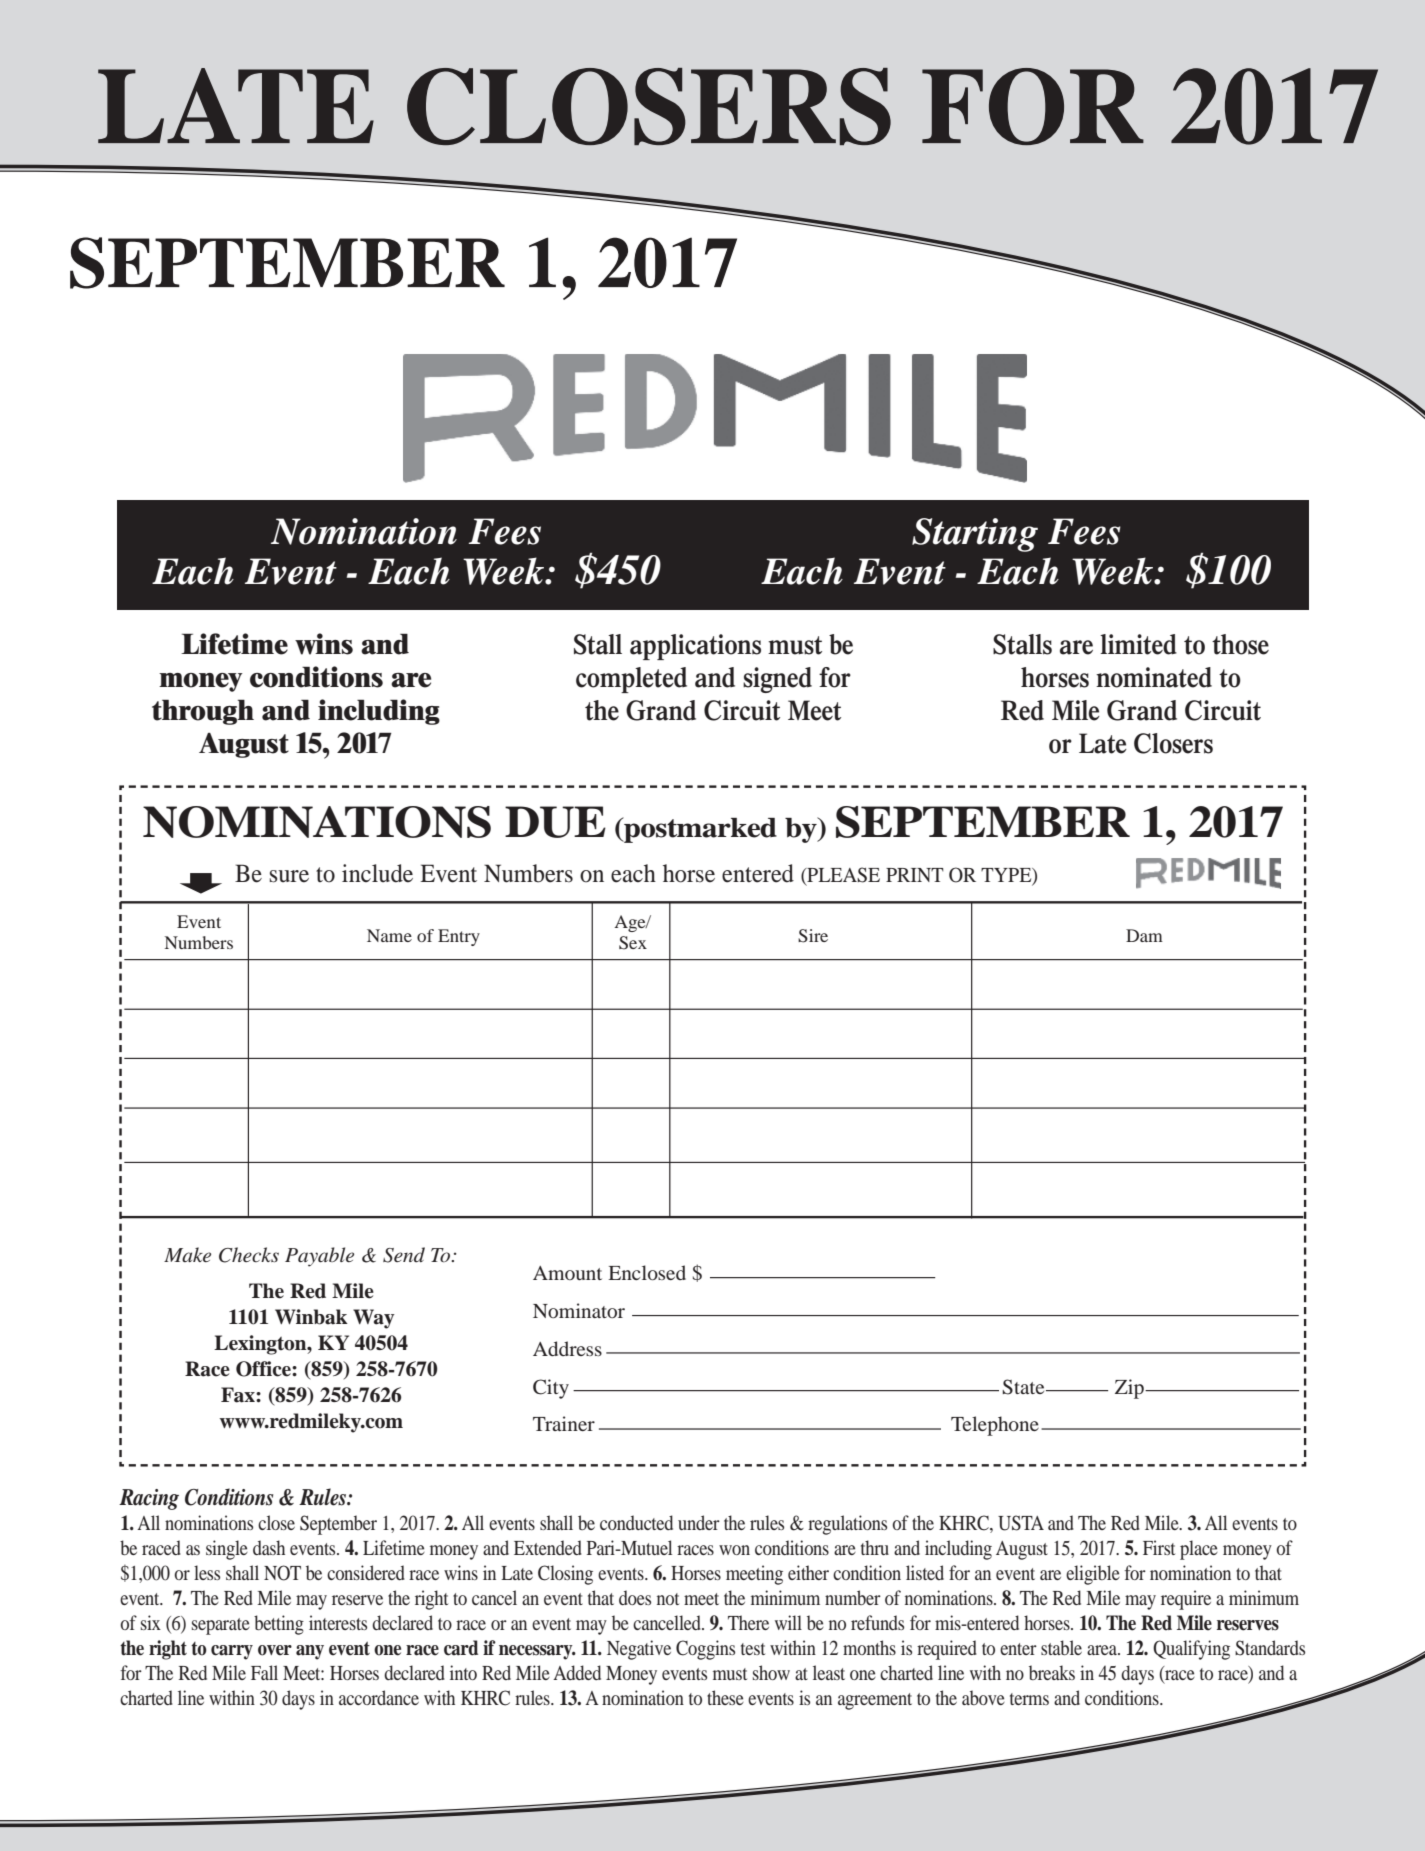  I want to click on PRINT, so click(915, 875).
